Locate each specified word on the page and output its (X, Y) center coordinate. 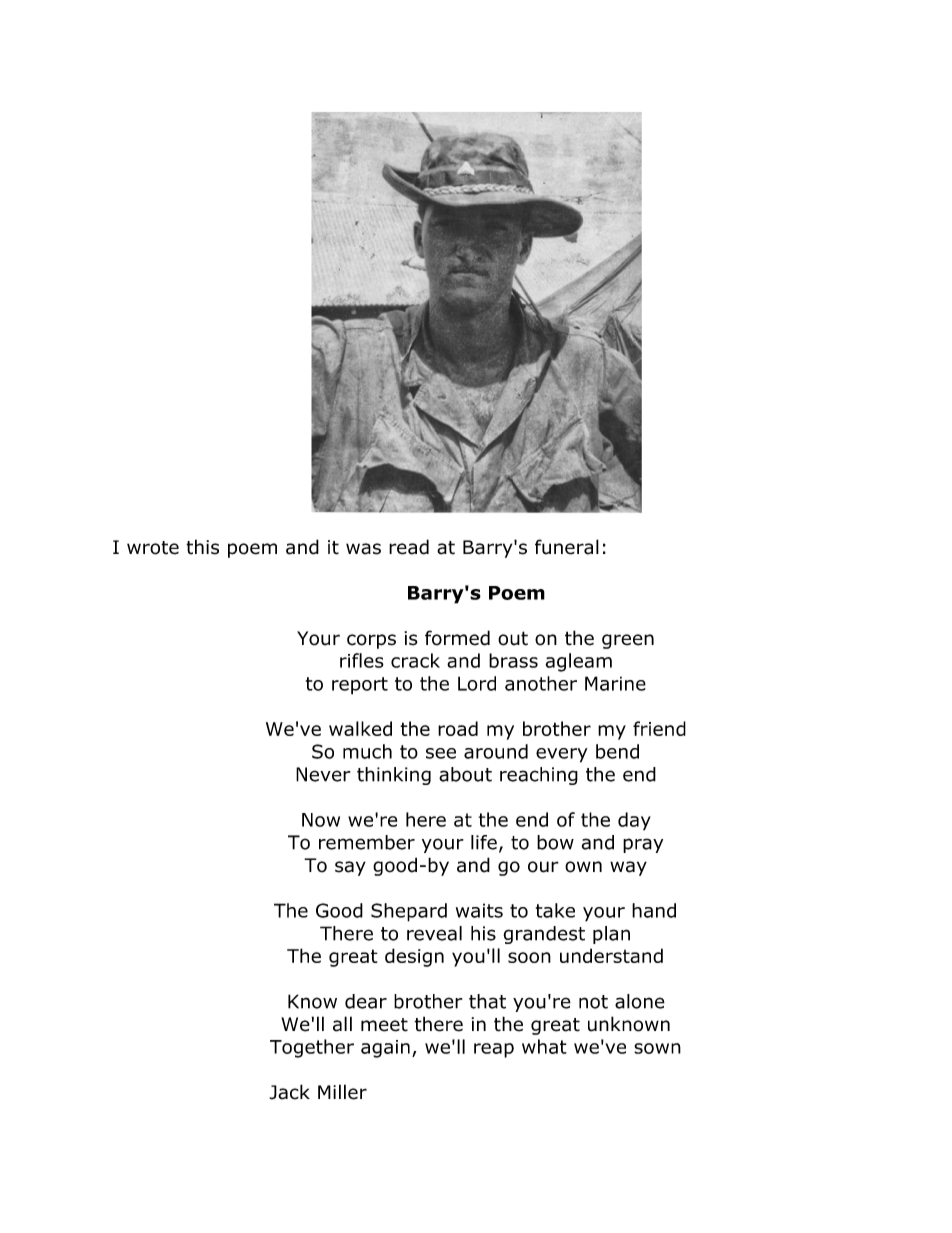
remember (367, 842)
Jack (289, 1092)
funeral (567, 547)
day (634, 821)
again (385, 1049)
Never (323, 774)
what (544, 1046)
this (202, 547)
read (409, 547)
